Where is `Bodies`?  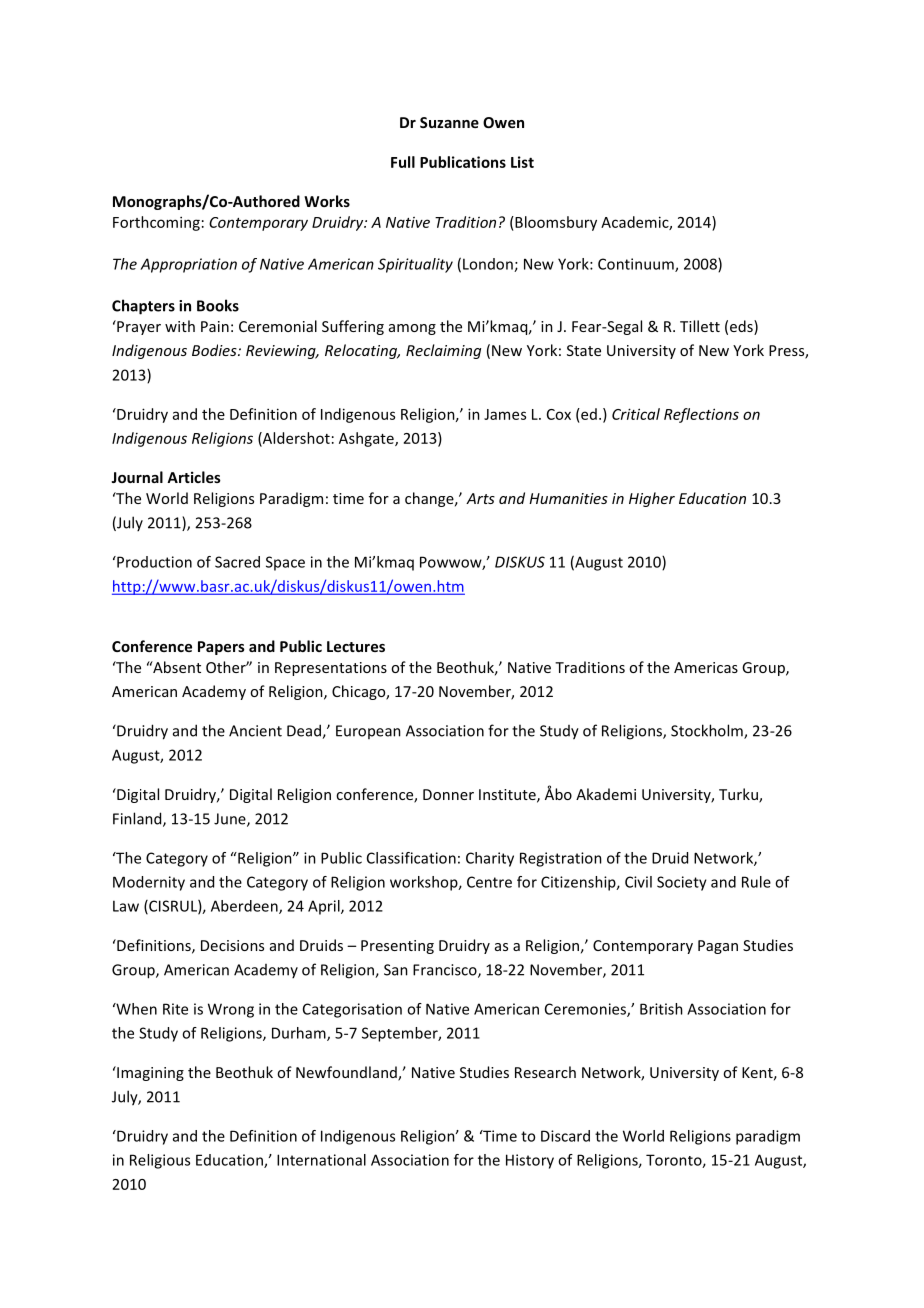 Bodies is located at coordinates (215, 350).
